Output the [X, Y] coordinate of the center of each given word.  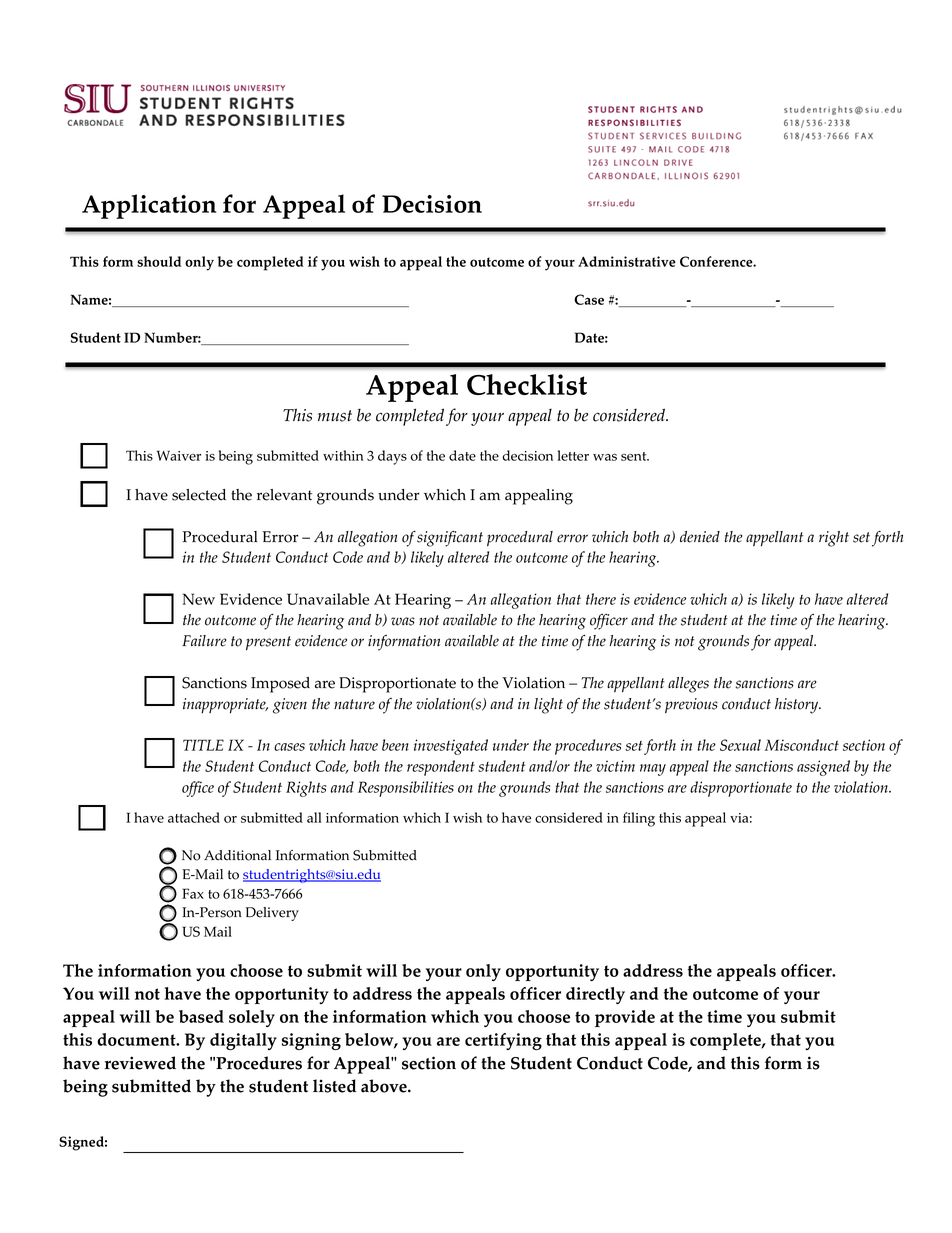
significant [450, 539]
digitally [243, 1041]
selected [199, 495]
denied [700, 537]
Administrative [627, 261]
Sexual [740, 745]
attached [194, 817]
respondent [441, 768]
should [159, 261]
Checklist [527, 384]
